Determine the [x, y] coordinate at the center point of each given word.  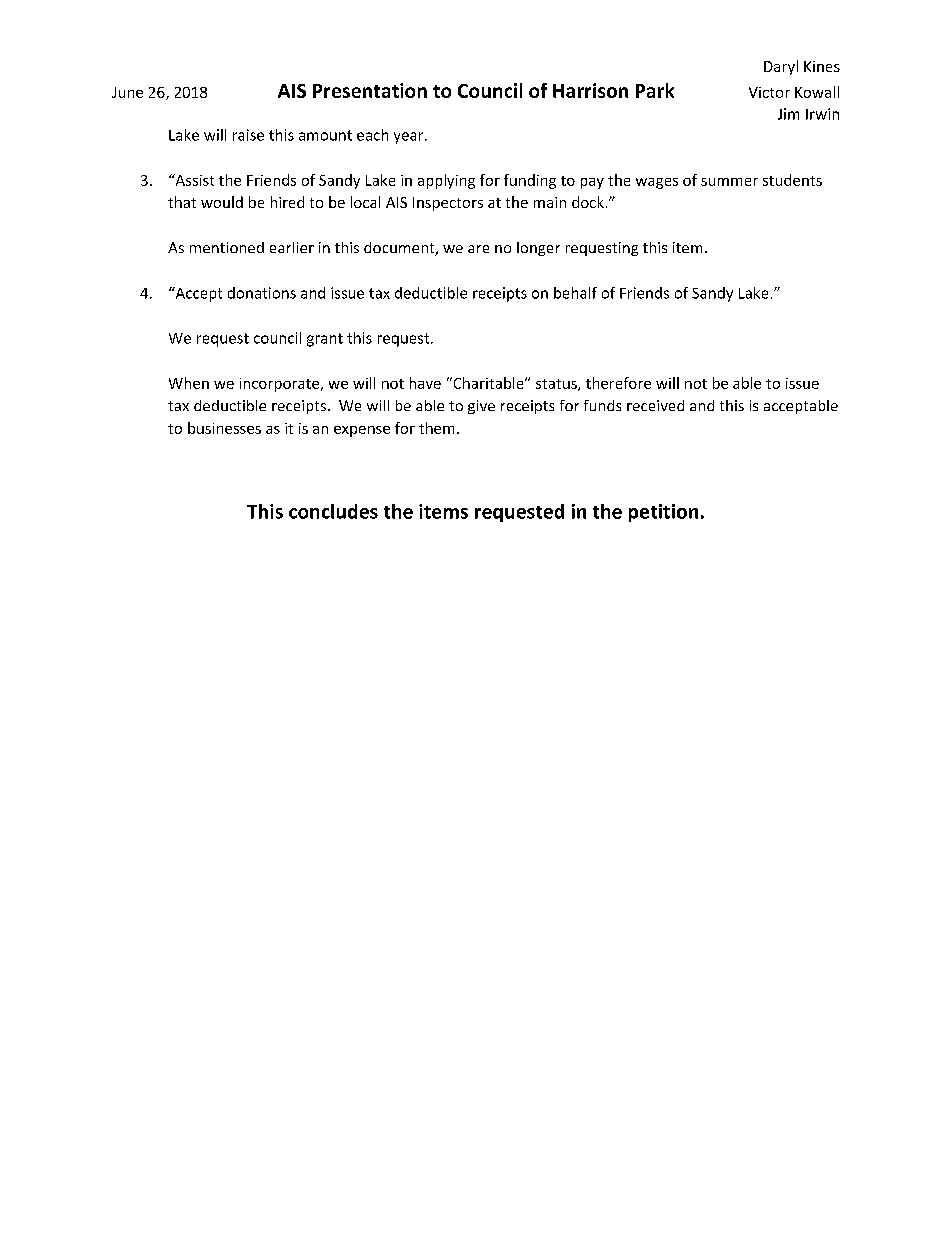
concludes [333, 511]
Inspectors [448, 204]
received [655, 405]
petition [663, 513]
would [222, 202]
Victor [769, 92]
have [425, 383]
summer [729, 182]
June [127, 92]
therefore [618, 383]
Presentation [370, 90]
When [189, 383]
